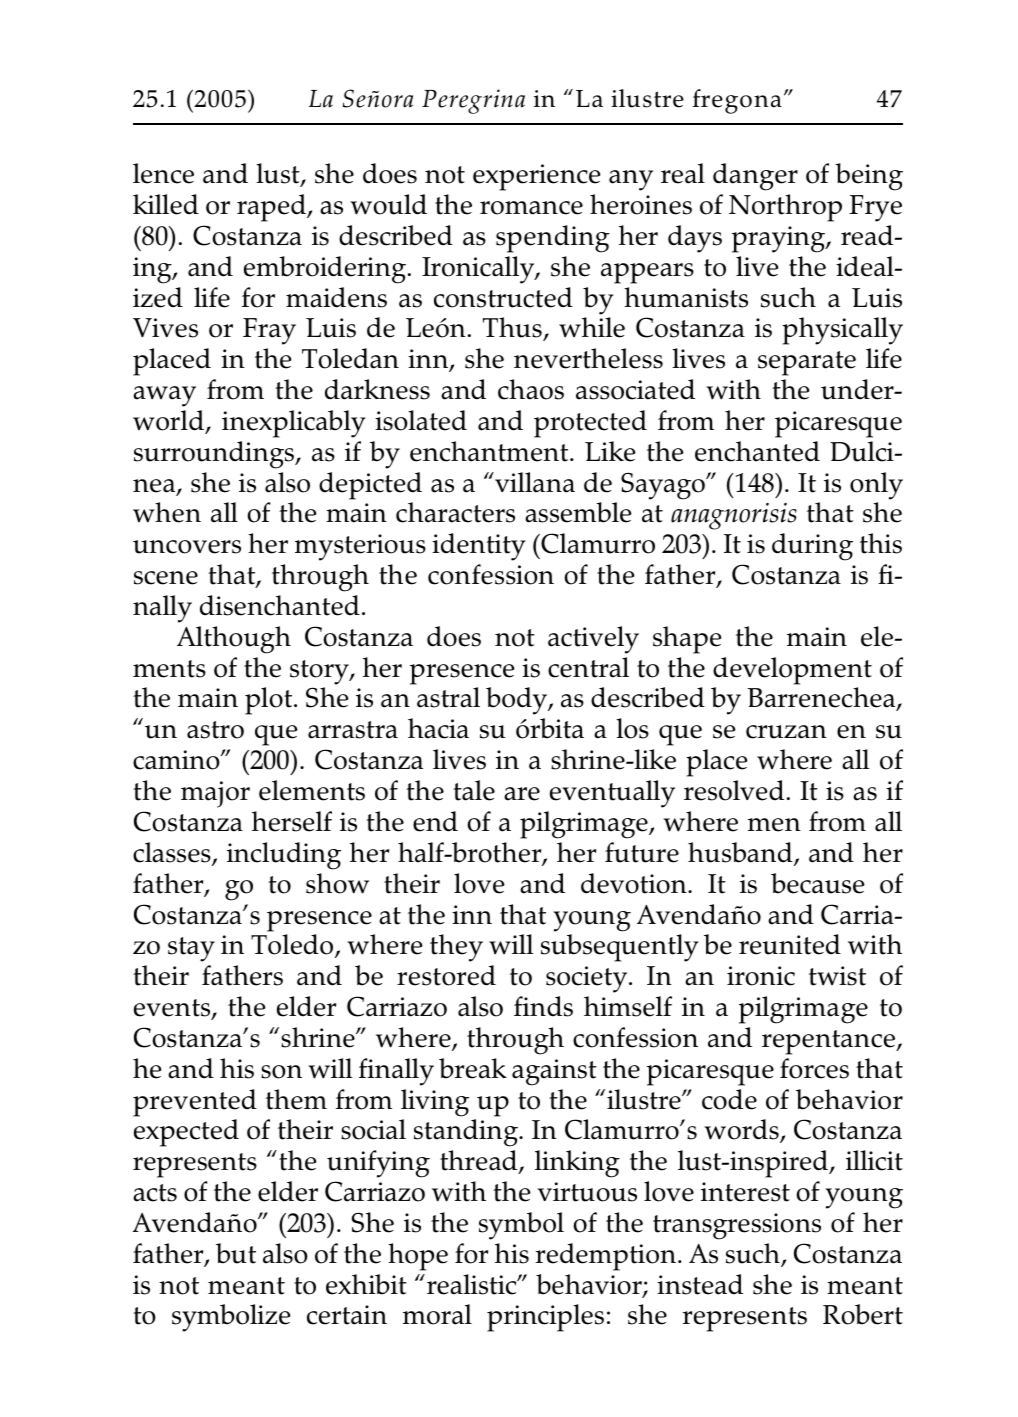 This screenshot has width=1018, height=1417. Describe the element at coordinates (490, 451) in the screenshot. I see `enchantment` at that location.
